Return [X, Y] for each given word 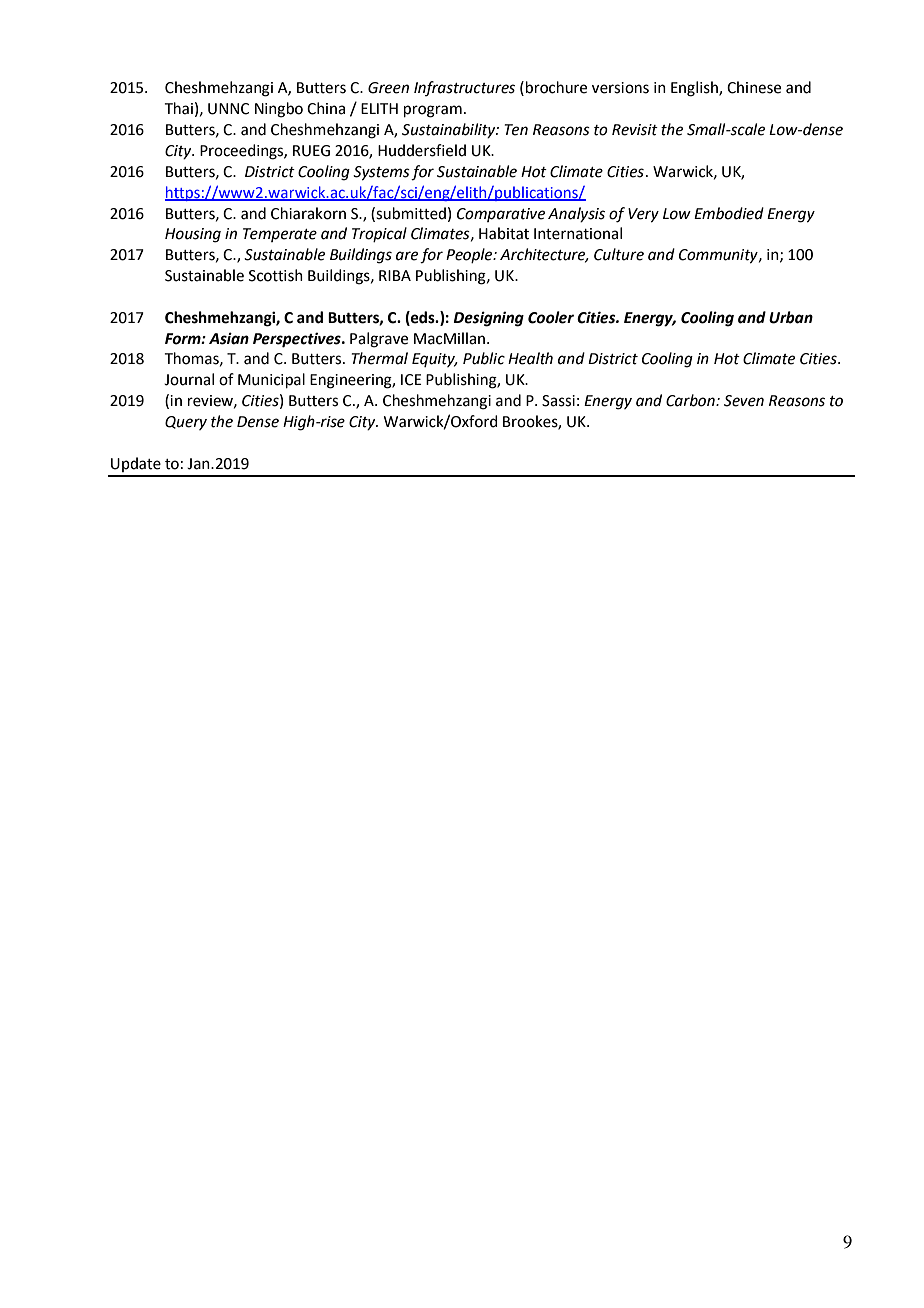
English [695, 89]
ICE [411, 380]
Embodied [729, 213]
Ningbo [279, 110]
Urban [791, 317]
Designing [488, 319]
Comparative [501, 215]
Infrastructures [464, 88]
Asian [229, 338]
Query [186, 423]
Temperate [280, 235]
